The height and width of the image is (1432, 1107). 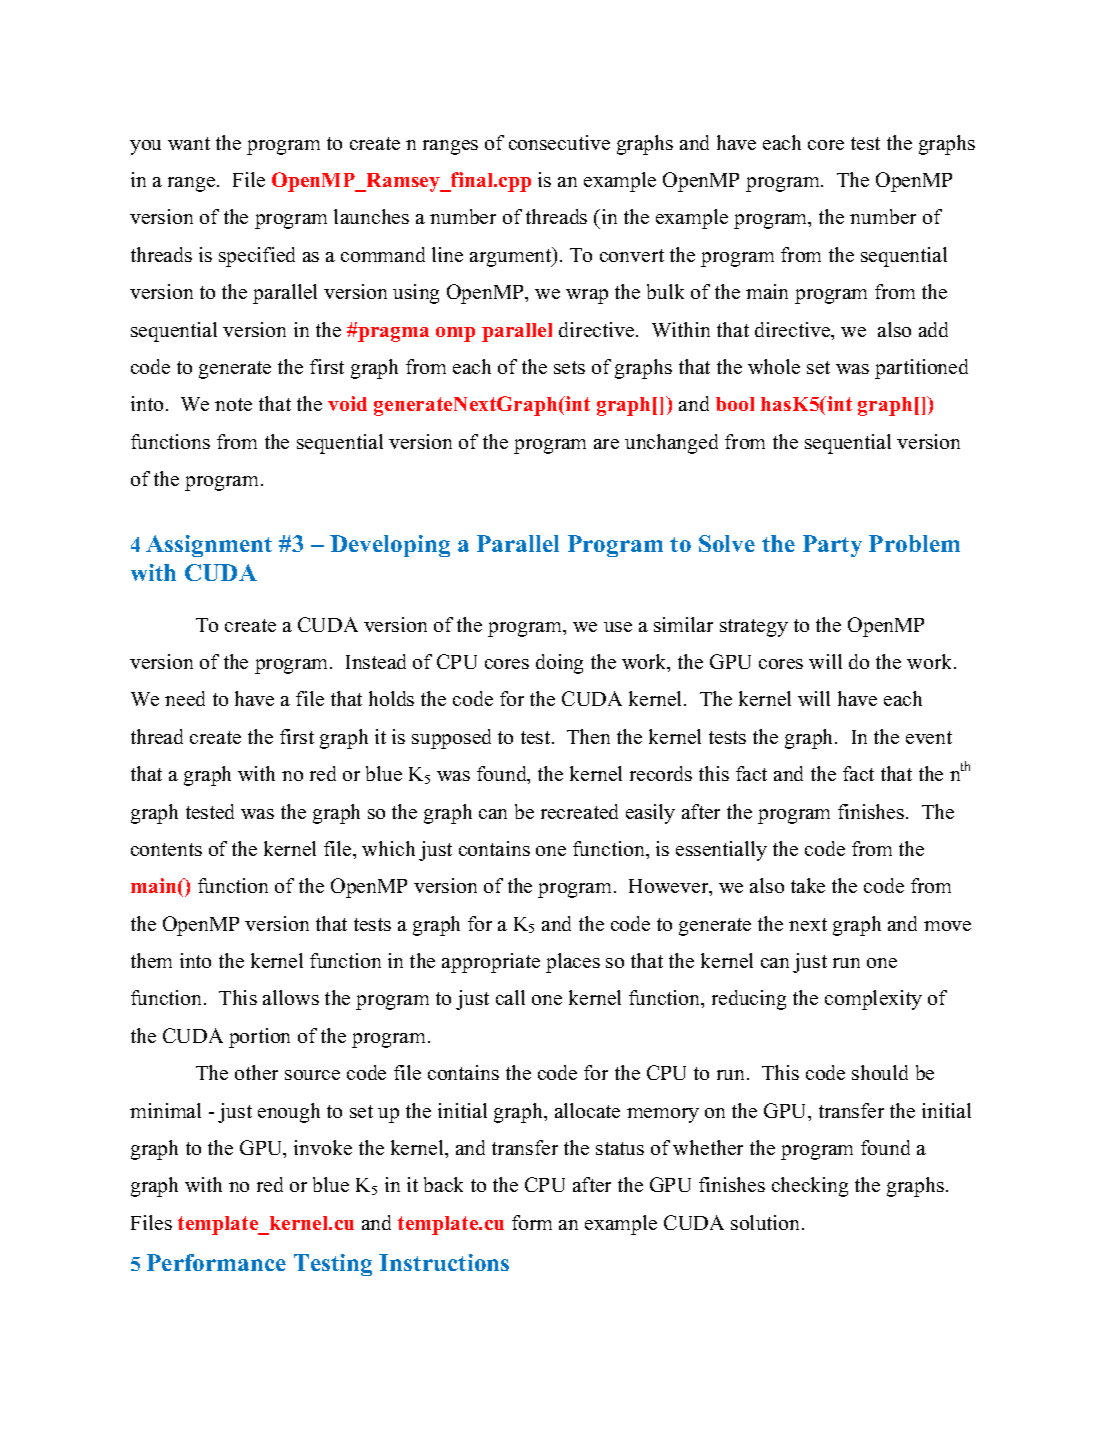 I want to click on allows, so click(x=291, y=997).
